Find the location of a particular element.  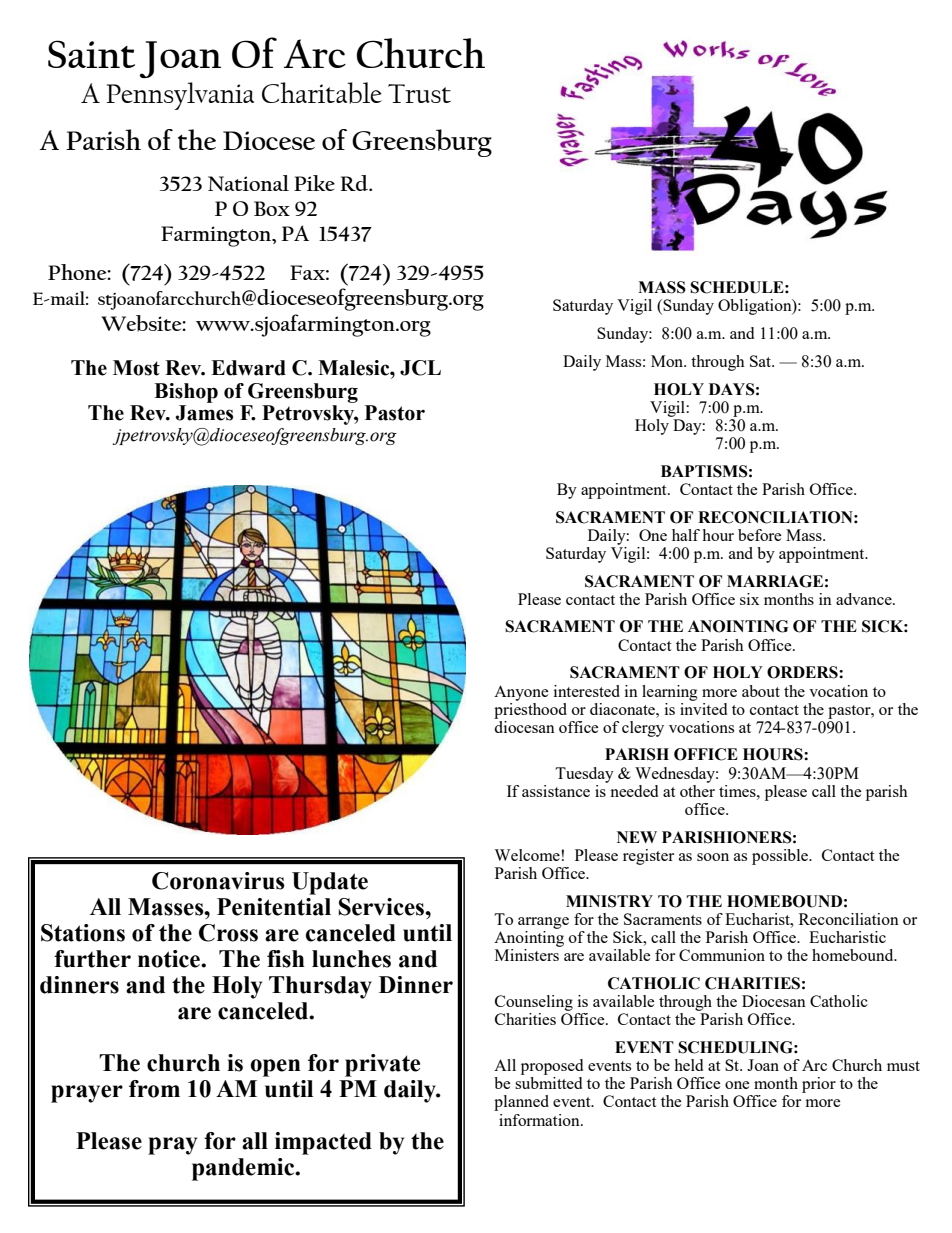

assistance is located at coordinates (556, 791).
